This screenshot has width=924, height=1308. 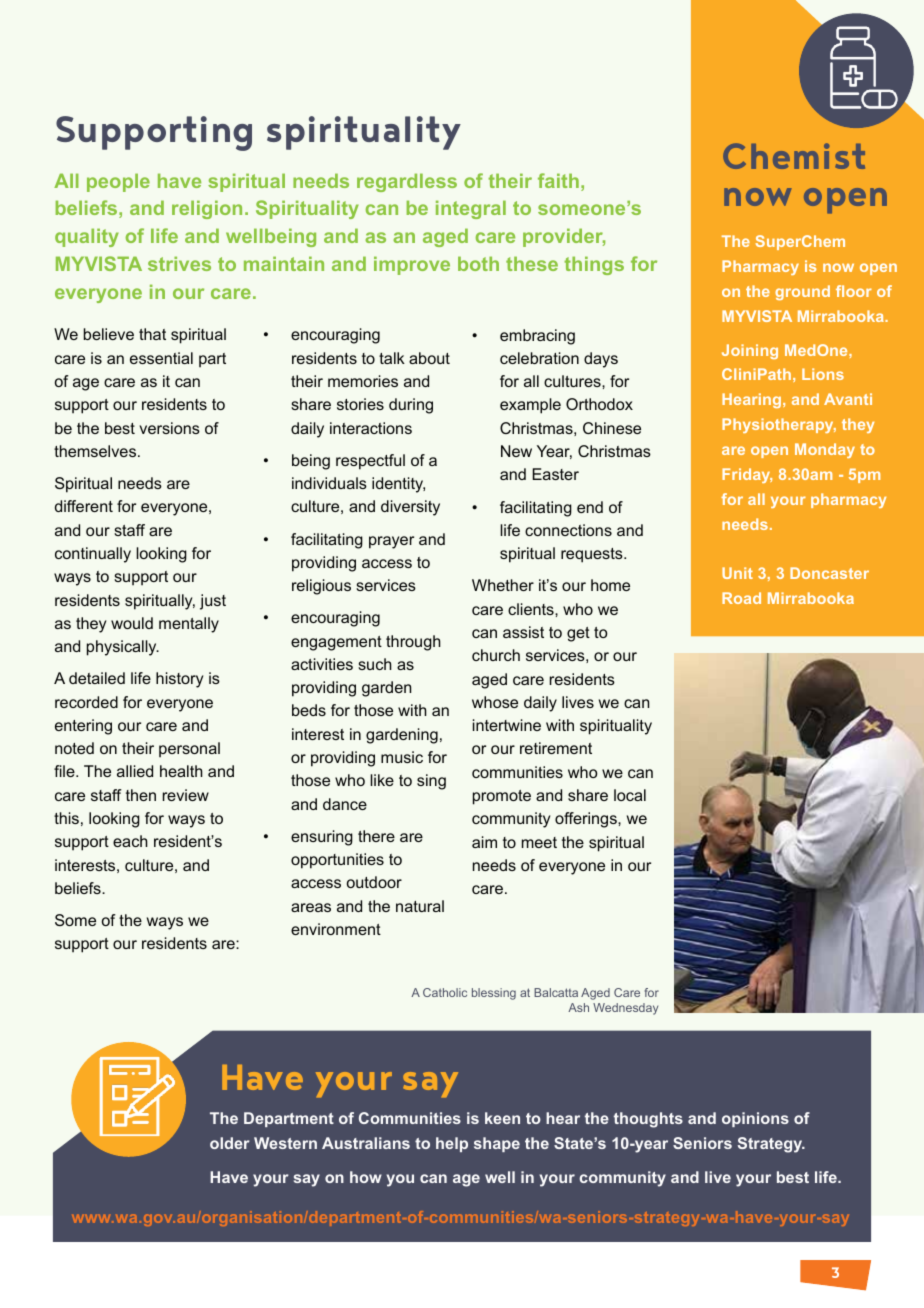 What do you see at coordinates (747, 475) in the screenshot?
I see `Friday` at bounding box center [747, 475].
